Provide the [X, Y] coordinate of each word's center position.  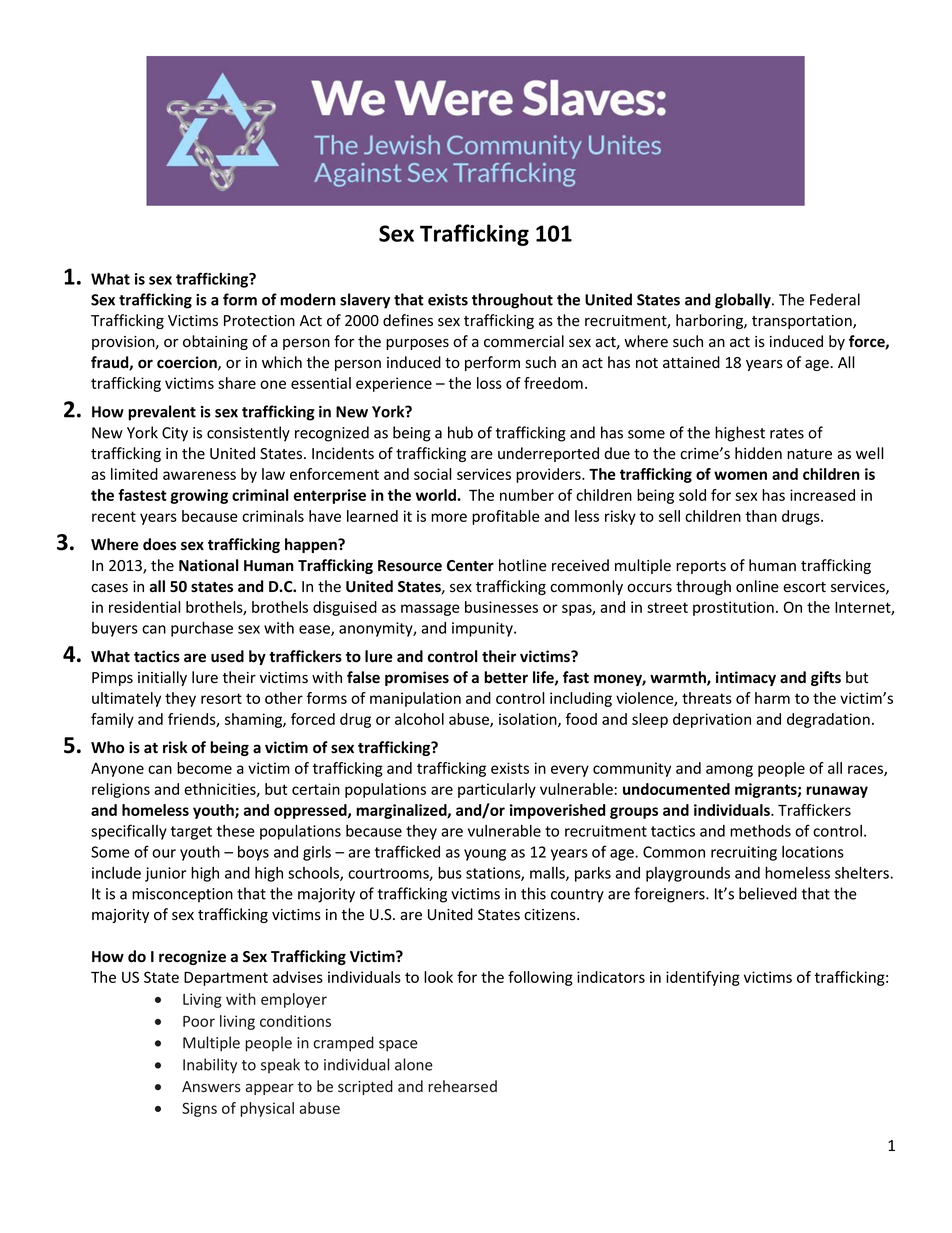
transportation [803, 322]
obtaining [215, 342]
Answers [211, 1086]
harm [772, 698]
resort [221, 698]
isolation [529, 720]
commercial [524, 341]
